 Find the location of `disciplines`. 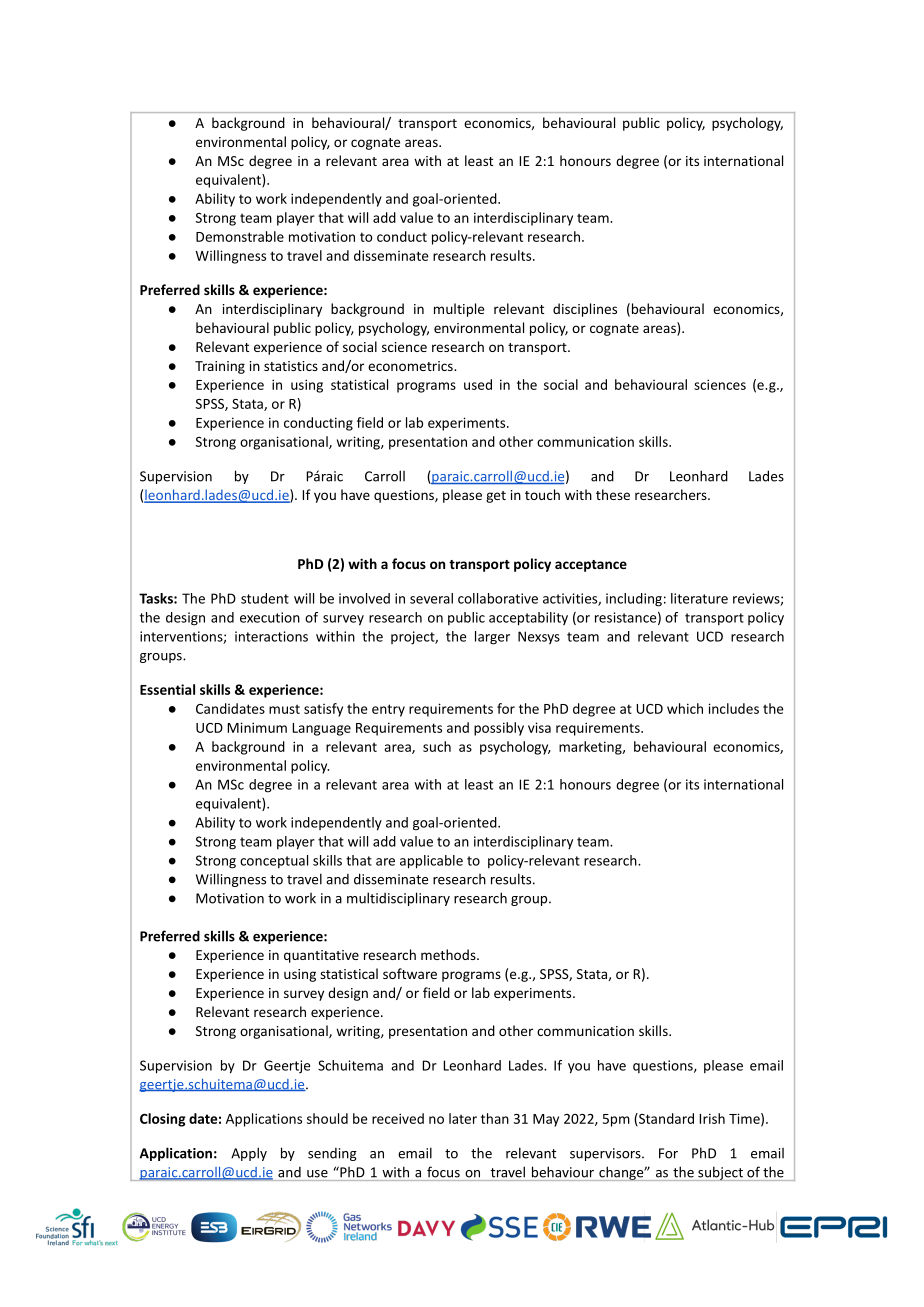

disciplines is located at coordinates (585, 310).
